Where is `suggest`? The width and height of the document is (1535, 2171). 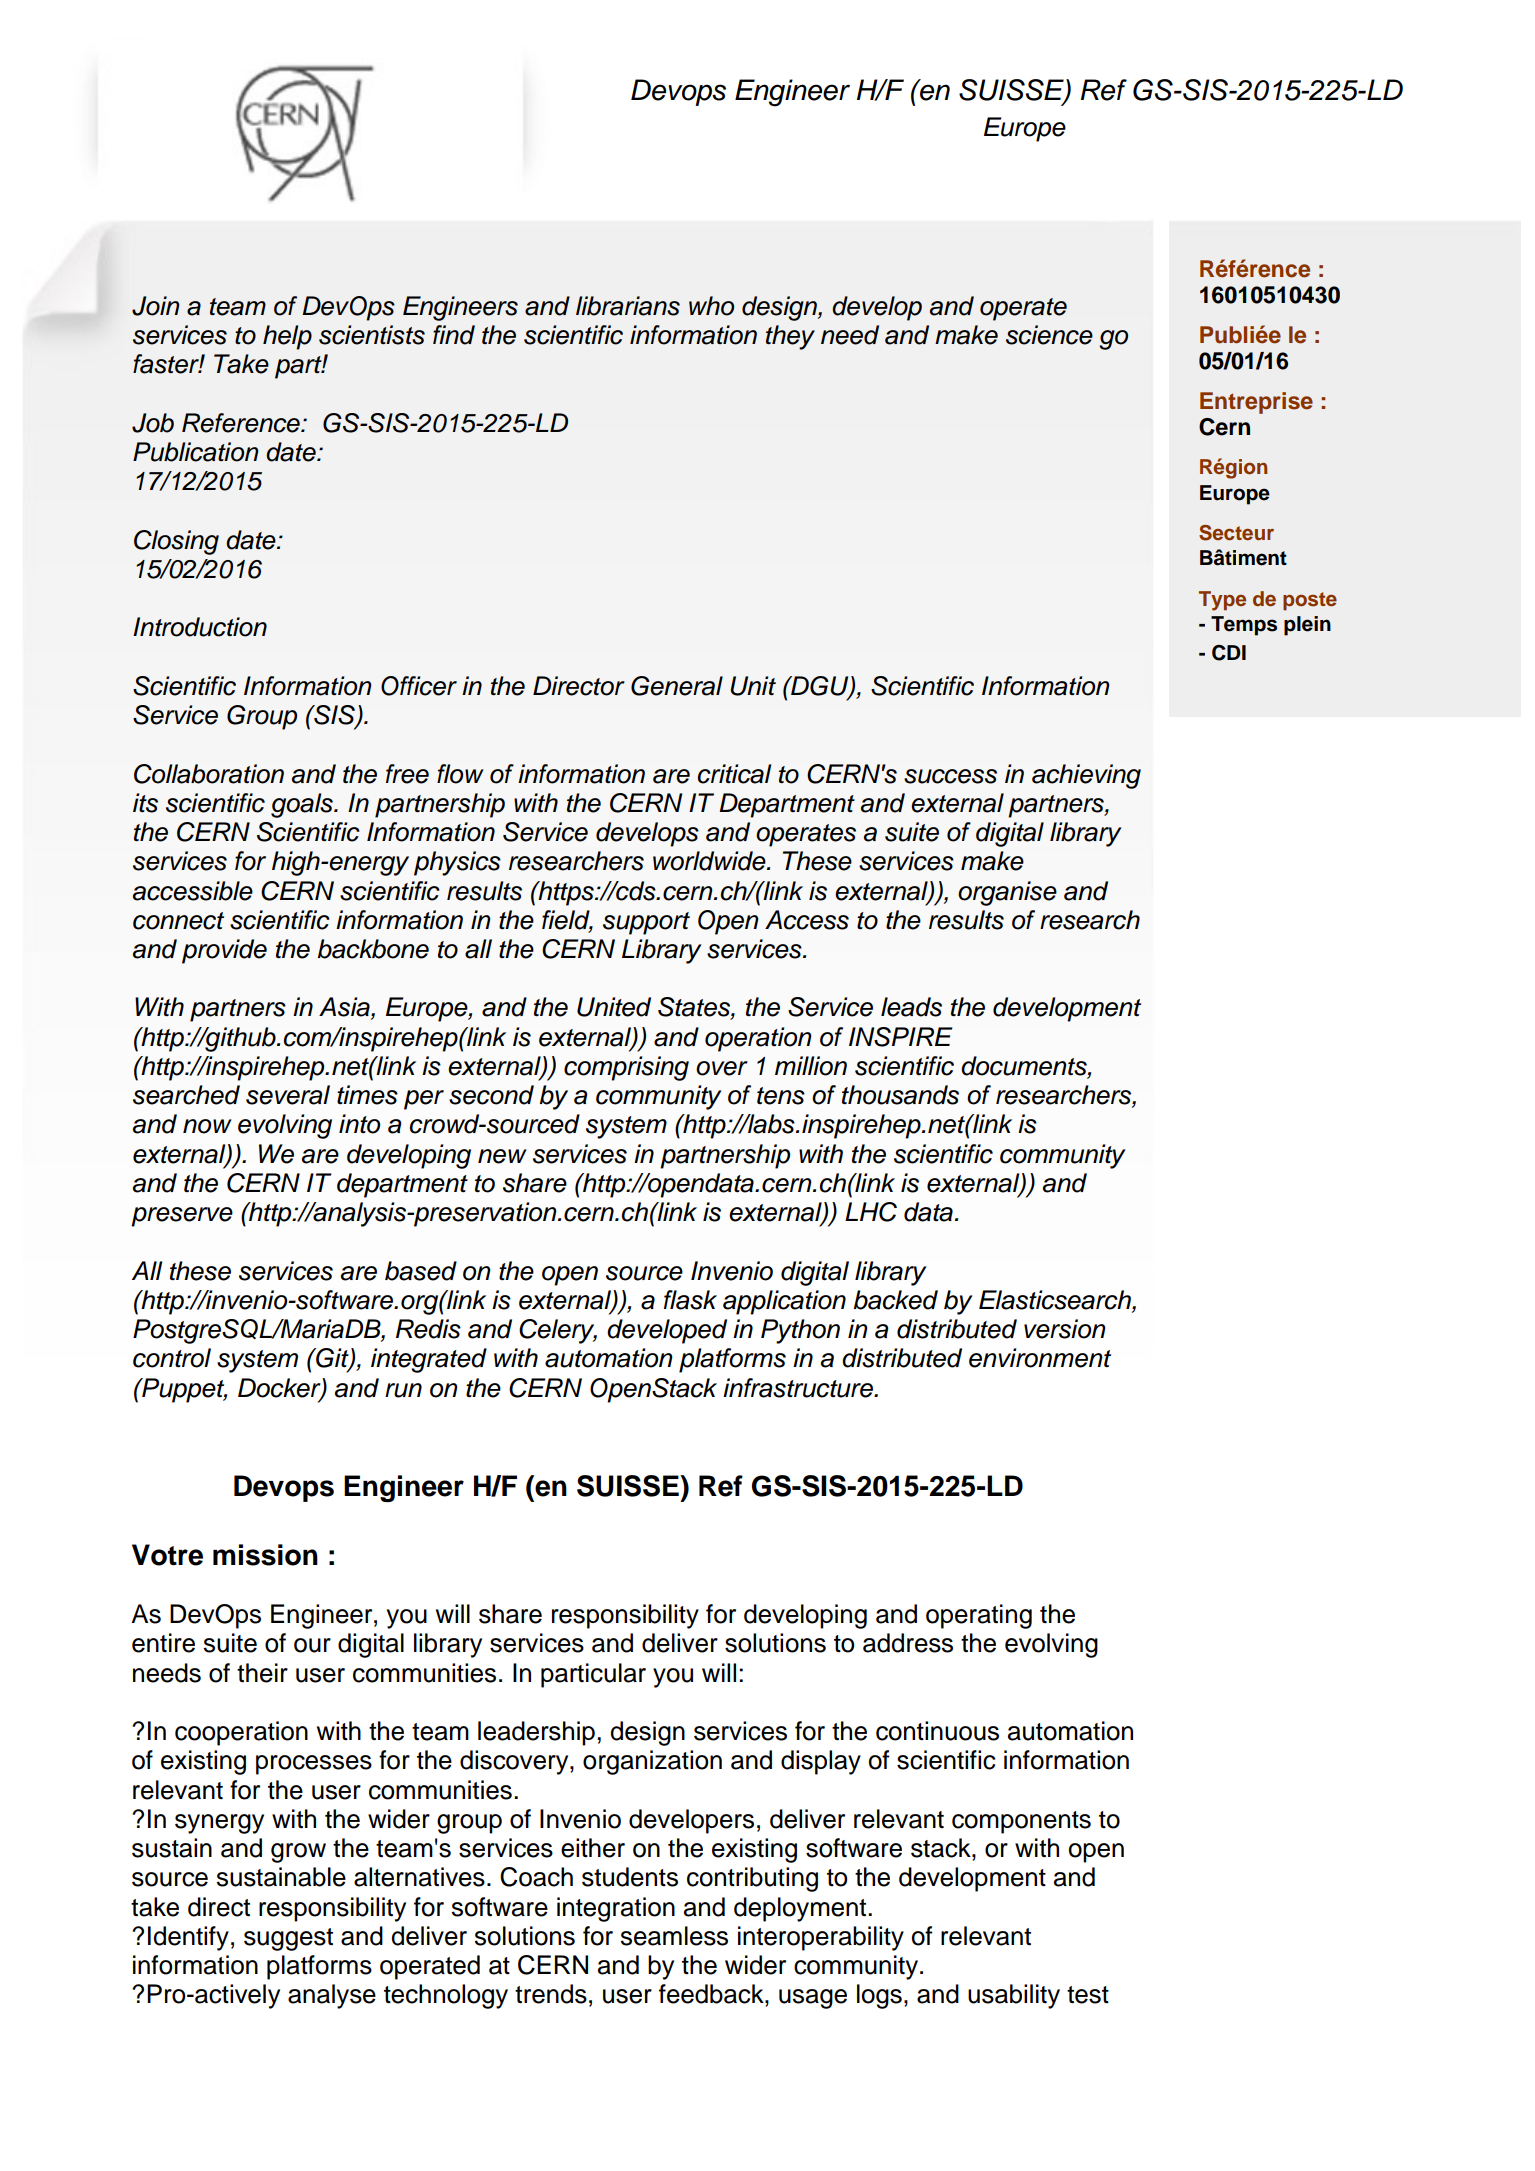 suggest is located at coordinates (288, 1939).
